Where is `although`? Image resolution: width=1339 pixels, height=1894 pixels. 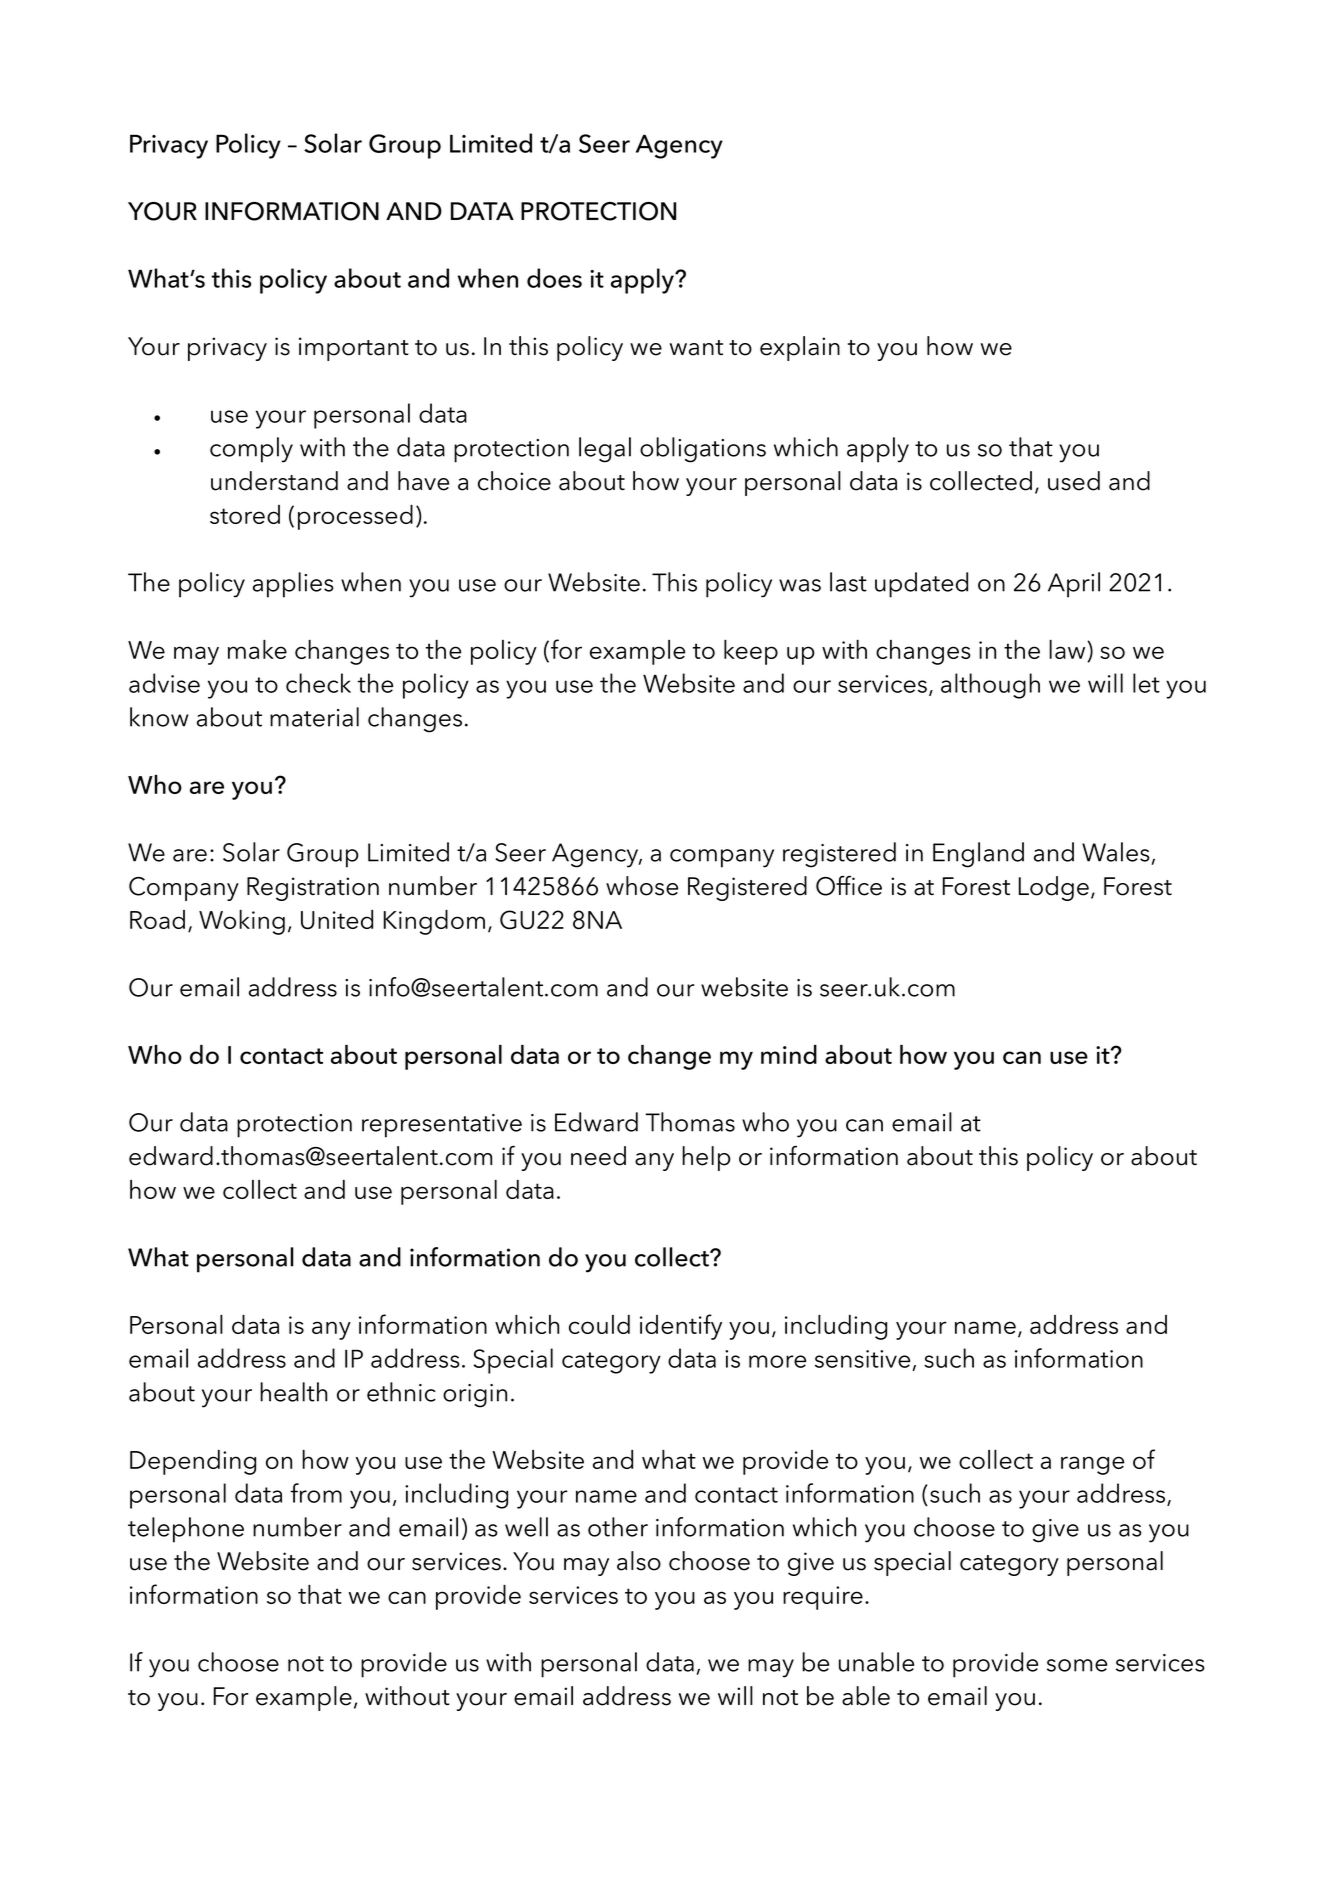
although is located at coordinates (990, 686).
